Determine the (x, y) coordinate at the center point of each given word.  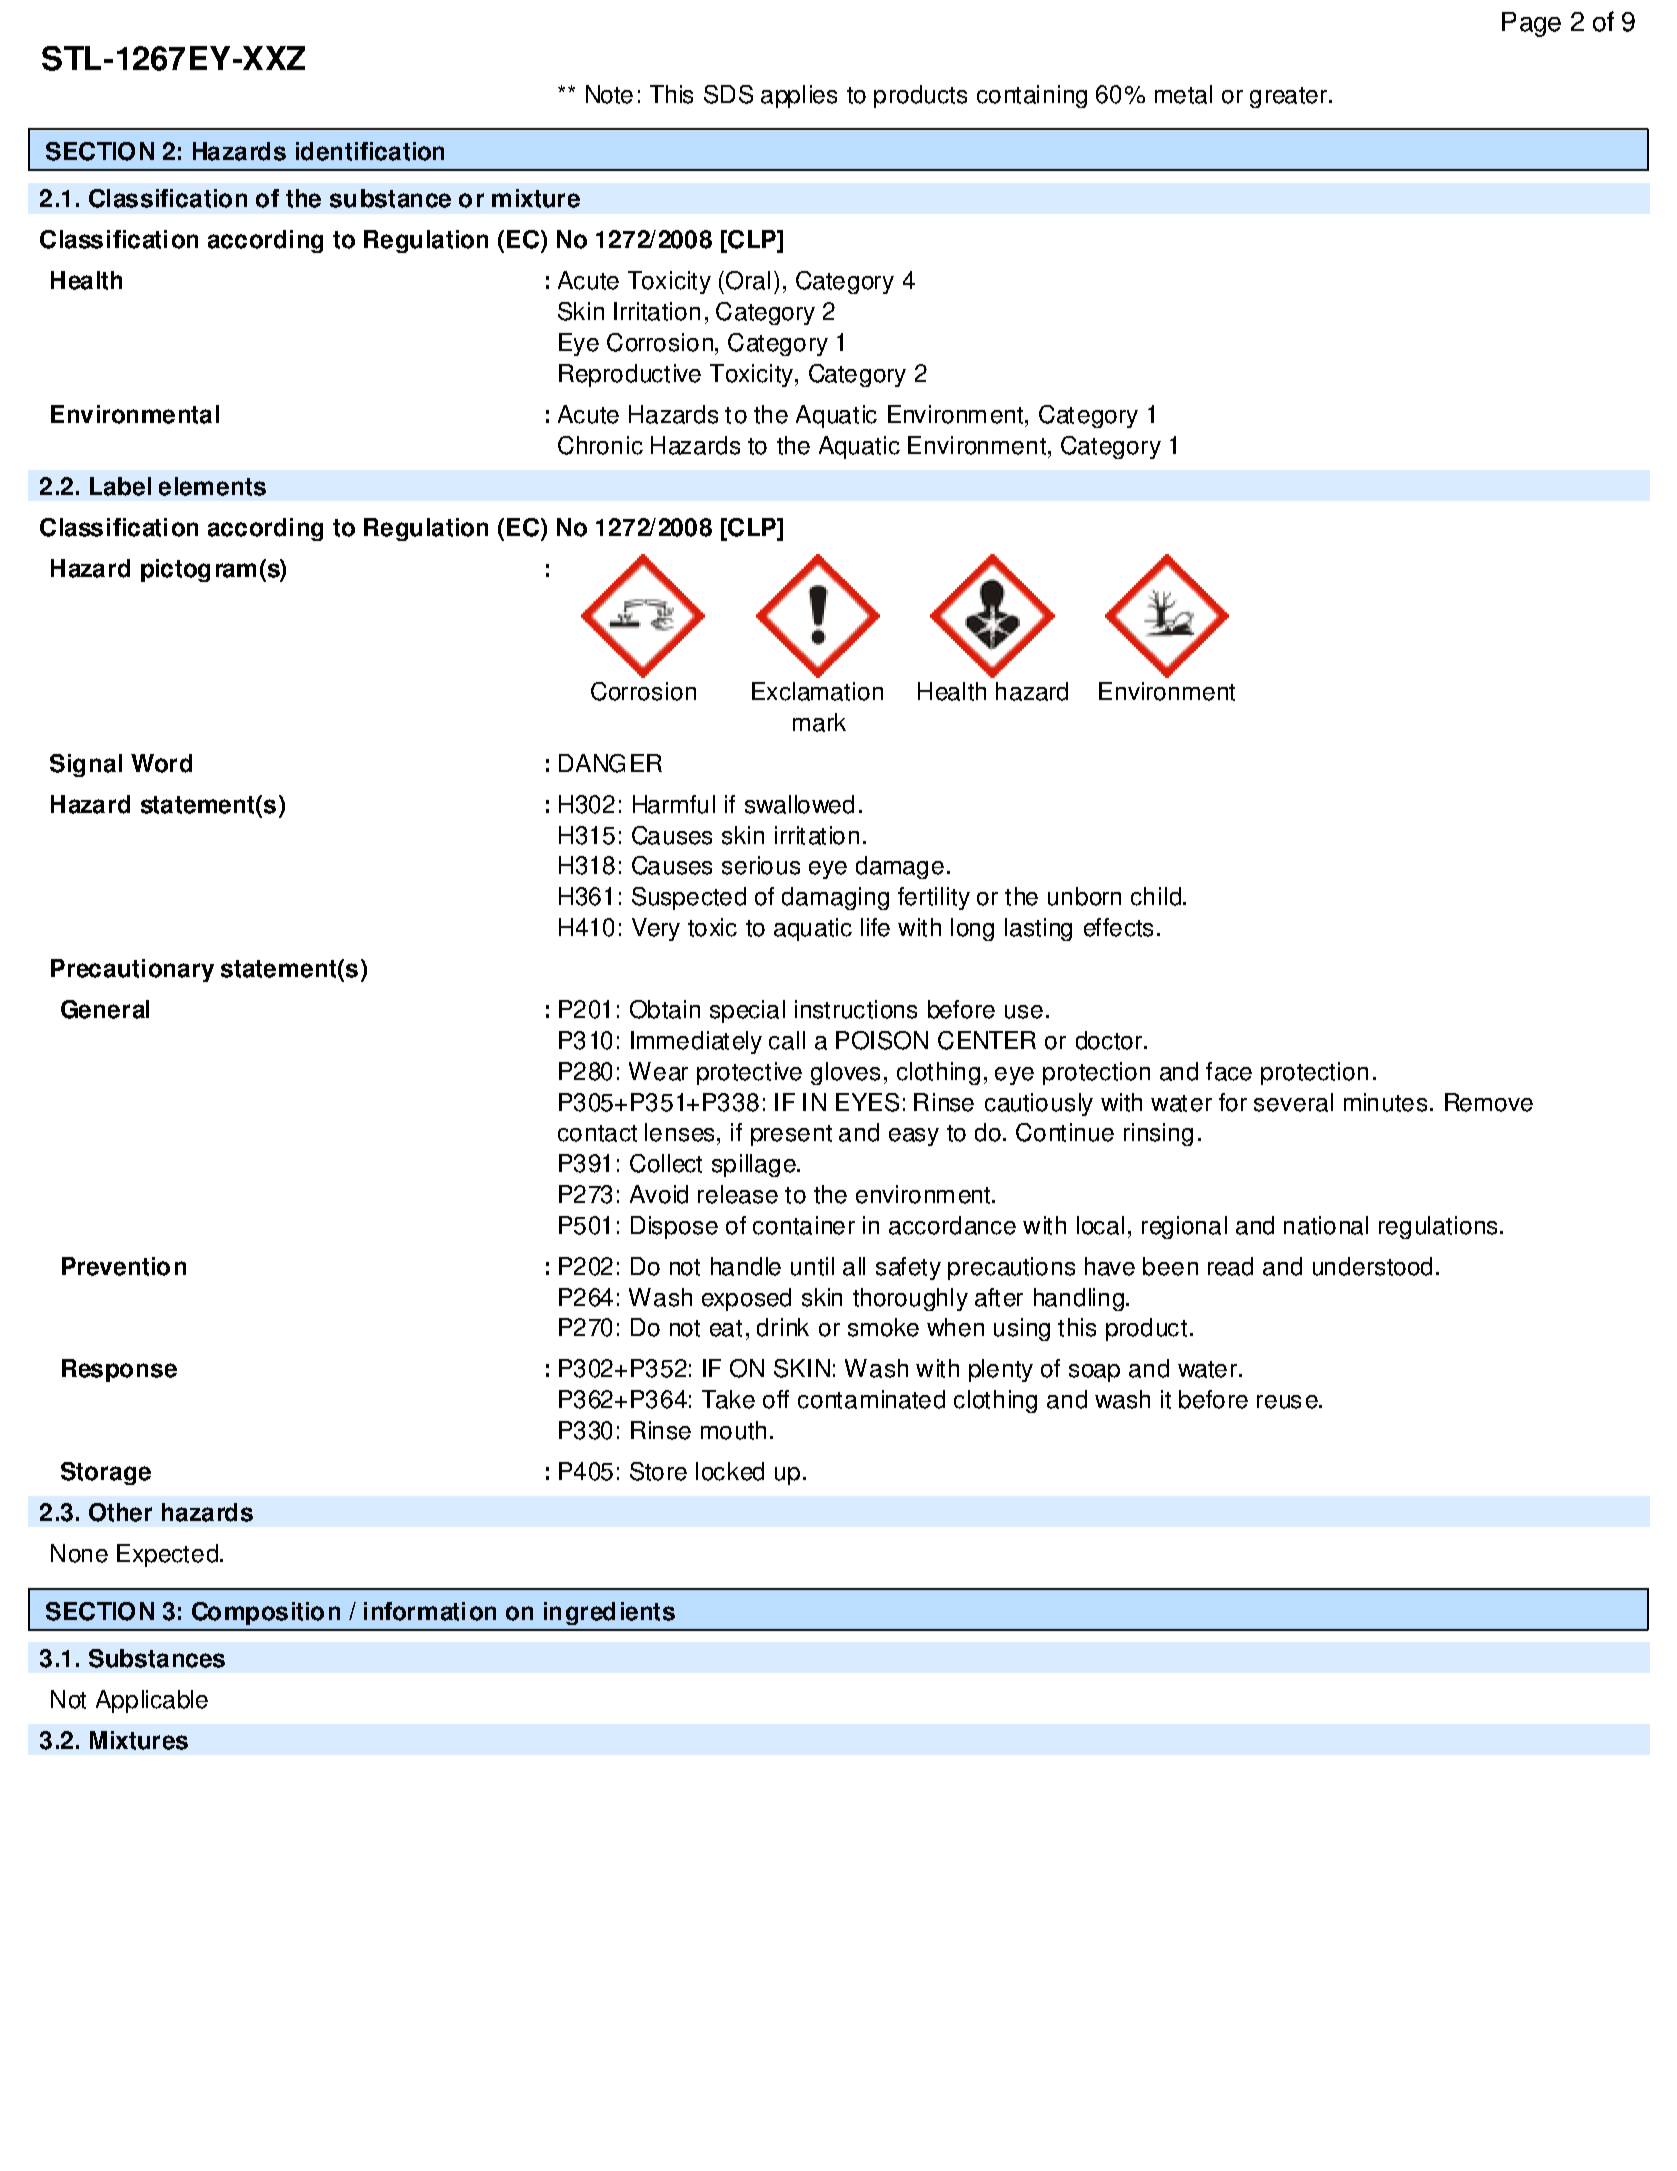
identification (370, 151)
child (1157, 896)
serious (761, 865)
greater (1290, 97)
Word (161, 763)
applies (799, 96)
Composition (266, 1613)
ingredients (609, 1613)
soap (1094, 1373)
